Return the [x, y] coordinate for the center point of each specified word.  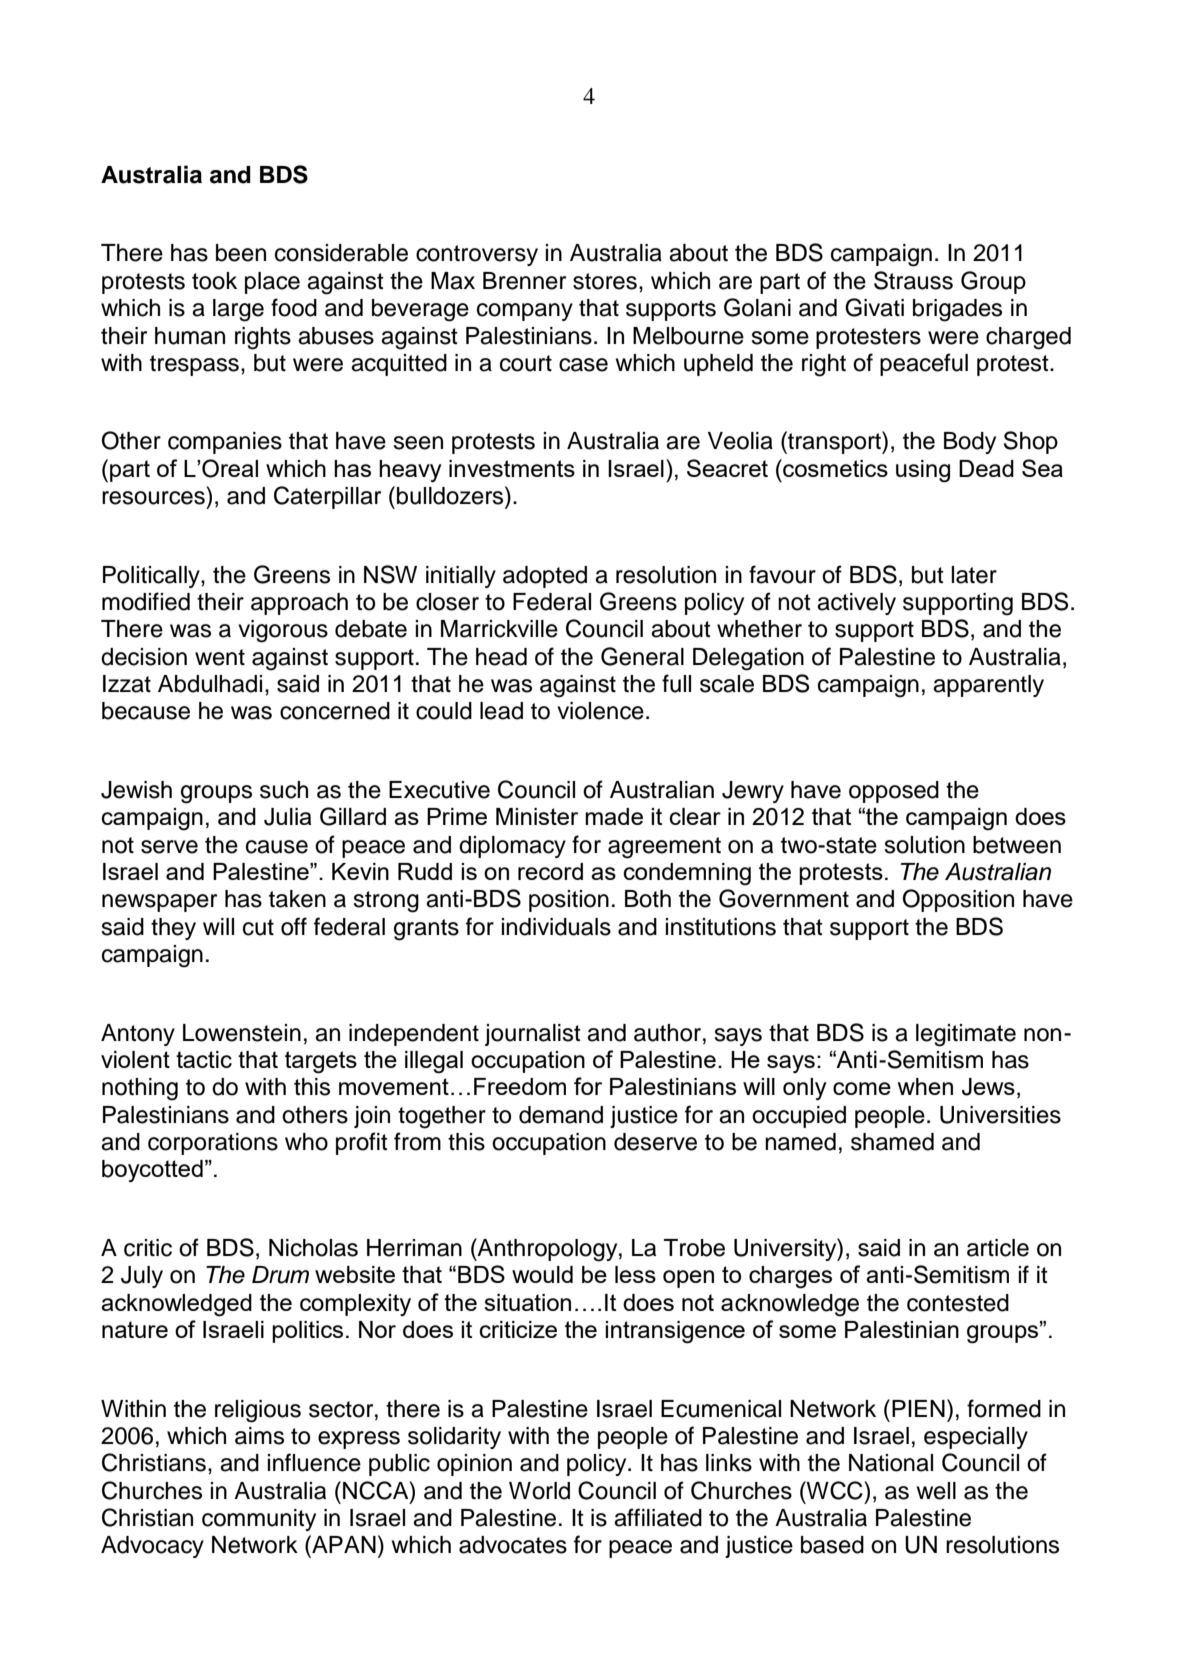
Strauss [913, 280]
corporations [213, 1144]
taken [297, 899]
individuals [556, 927]
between [1017, 845]
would [542, 1274]
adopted [545, 577]
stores [605, 281]
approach [299, 604]
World [539, 1491]
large [238, 310]
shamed [892, 1142]
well [936, 1491]
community [259, 1520]
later [974, 575]
